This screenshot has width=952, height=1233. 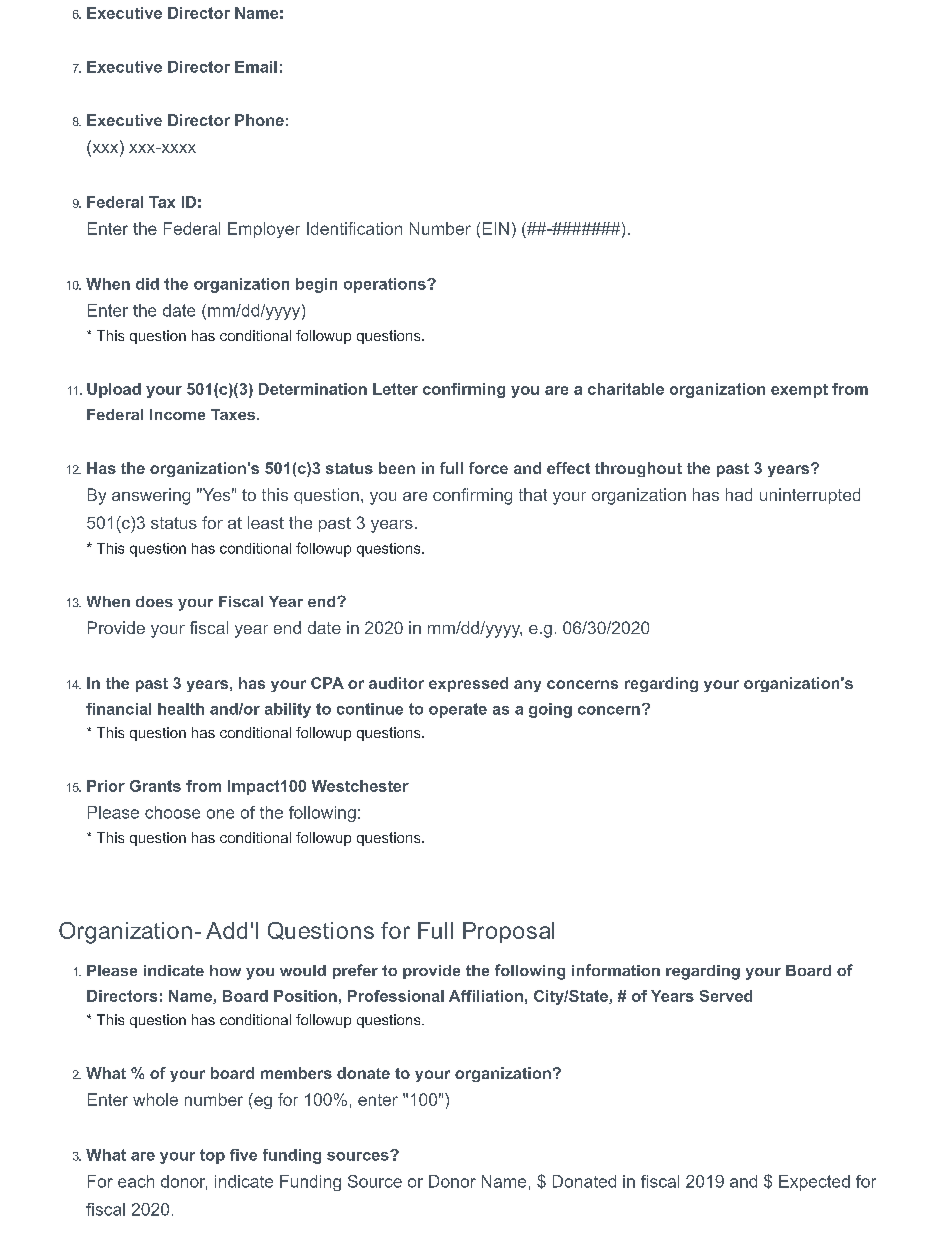 What do you see at coordinates (739, 494) in the screenshot?
I see `had` at bounding box center [739, 494].
